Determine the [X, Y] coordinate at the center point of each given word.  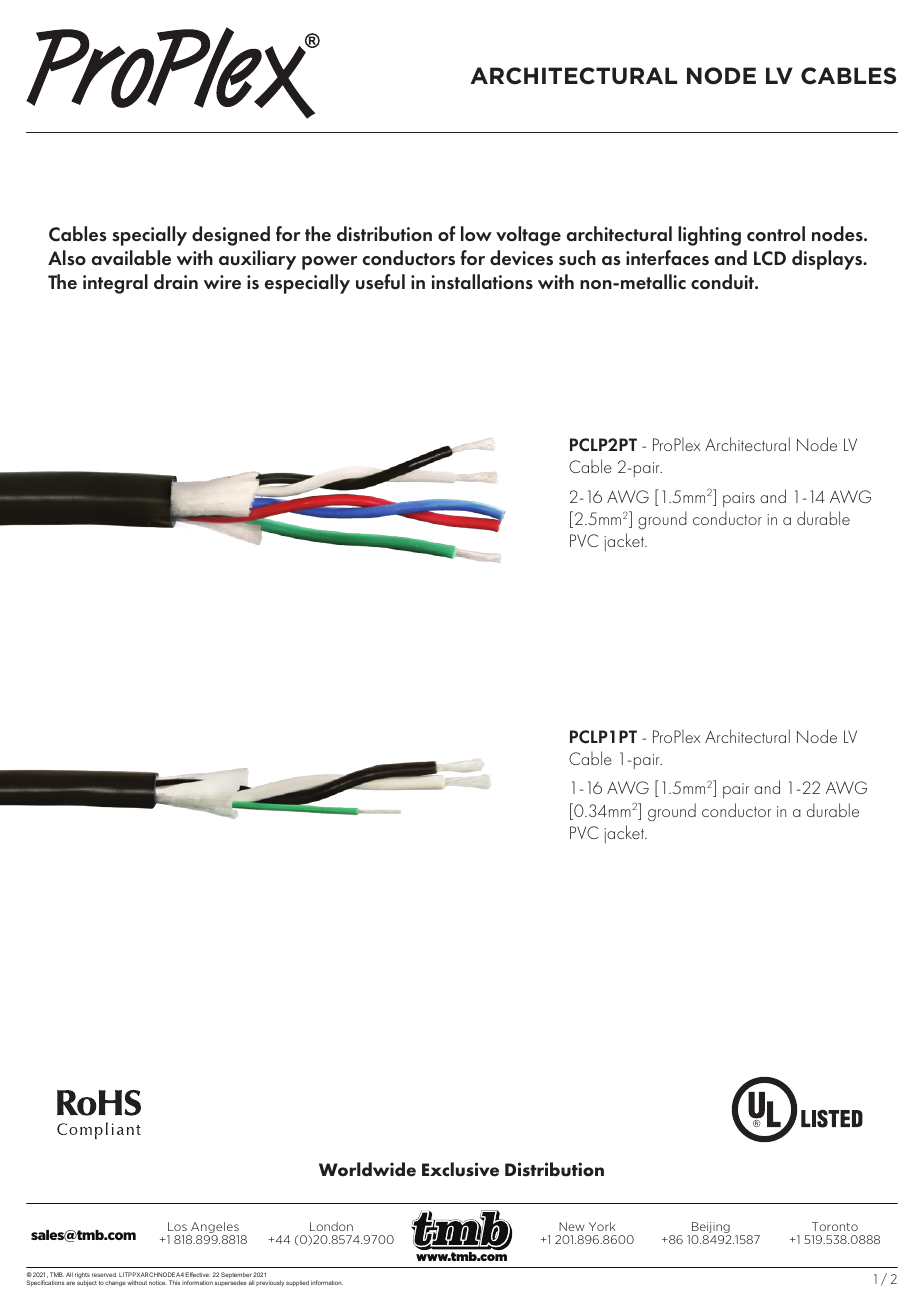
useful [380, 282]
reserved [104, 1274]
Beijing [711, 1229]
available [131, 258]
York [602, 1226]
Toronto [835, 1226]
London [331, 1226]
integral [115, 284]
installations [482, 282]
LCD [770, 258]
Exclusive [460, 1169]
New [571, 1226]
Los [177, 1226]
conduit [724, 282]
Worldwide [367, 1169]
